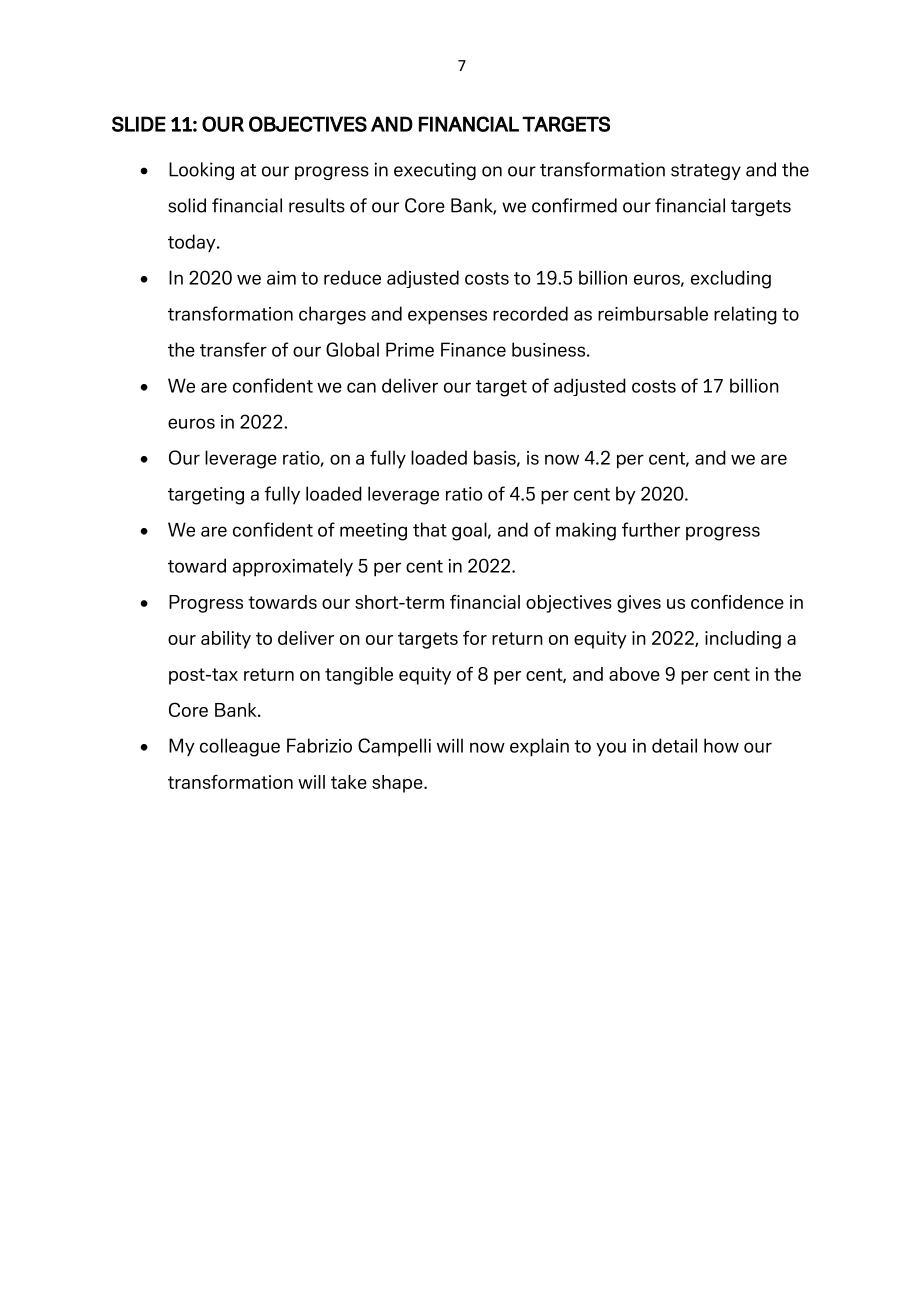 Image resolution: width=924 pixels, height=1308 pixels. I want to click on strategy, so click(706, 172).
